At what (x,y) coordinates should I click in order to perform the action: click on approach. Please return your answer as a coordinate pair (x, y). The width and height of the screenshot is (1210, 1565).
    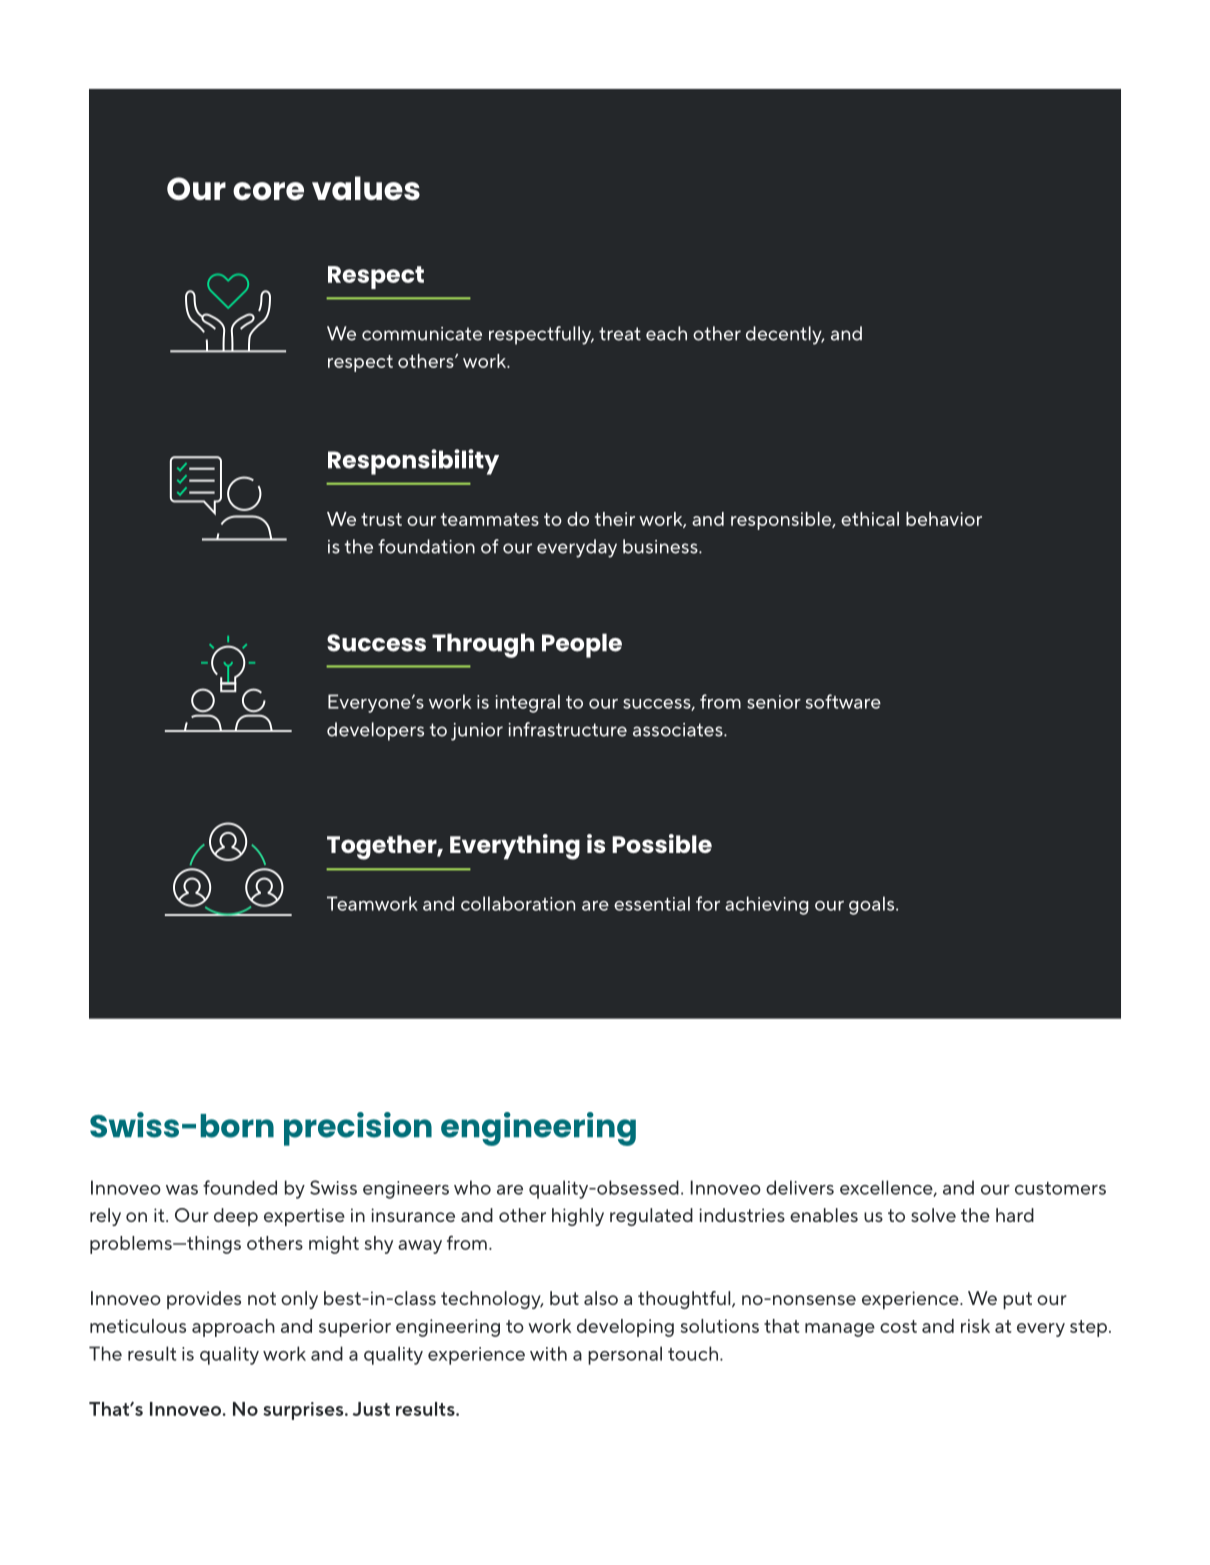
    Looking at the image, I should click on (233, 1328).
